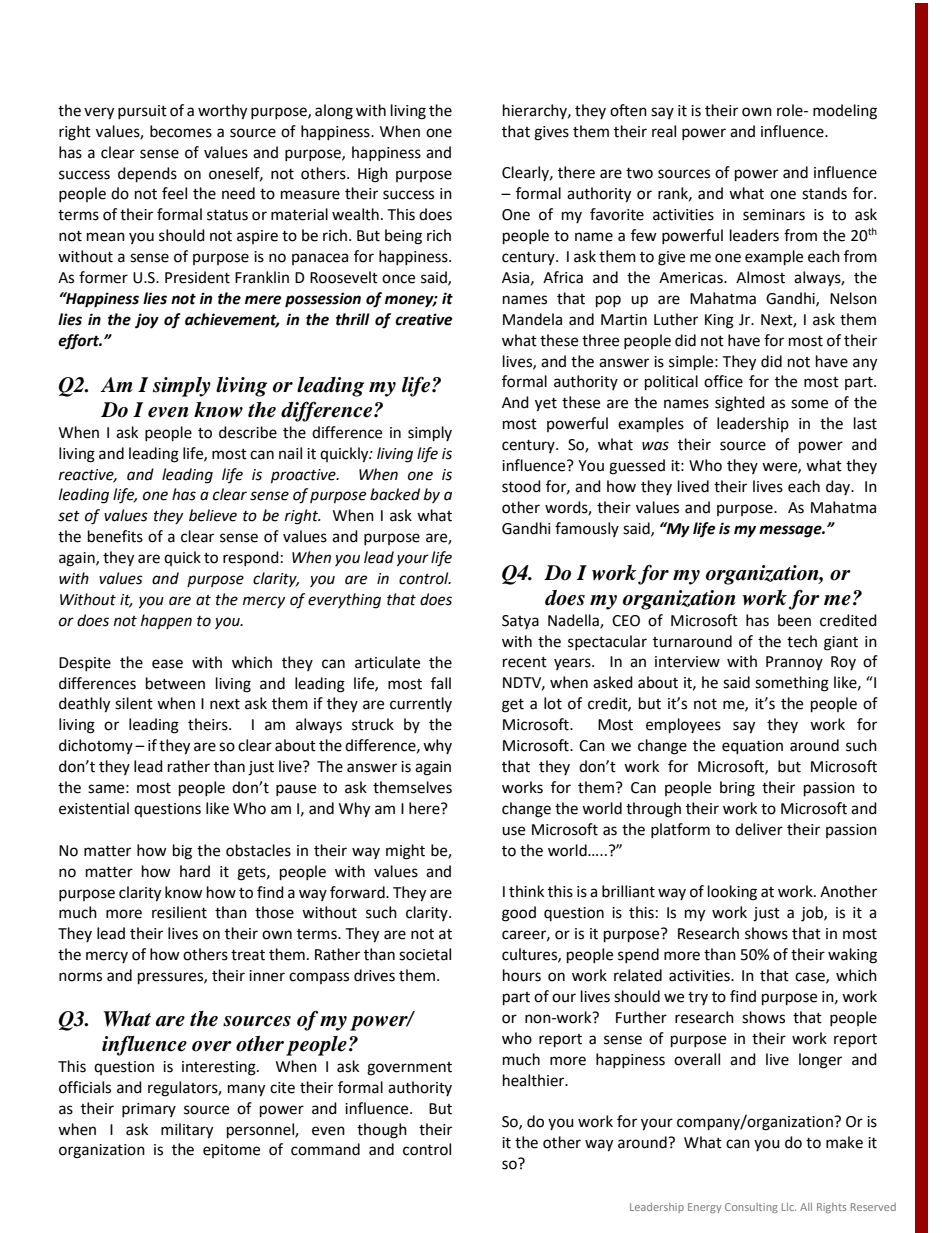 The height and width of the screenshot is (1233, 952). What do you see at coordinates (802, 641) in the screenshot?
I see `tech` at bounding box center [802, 641].
